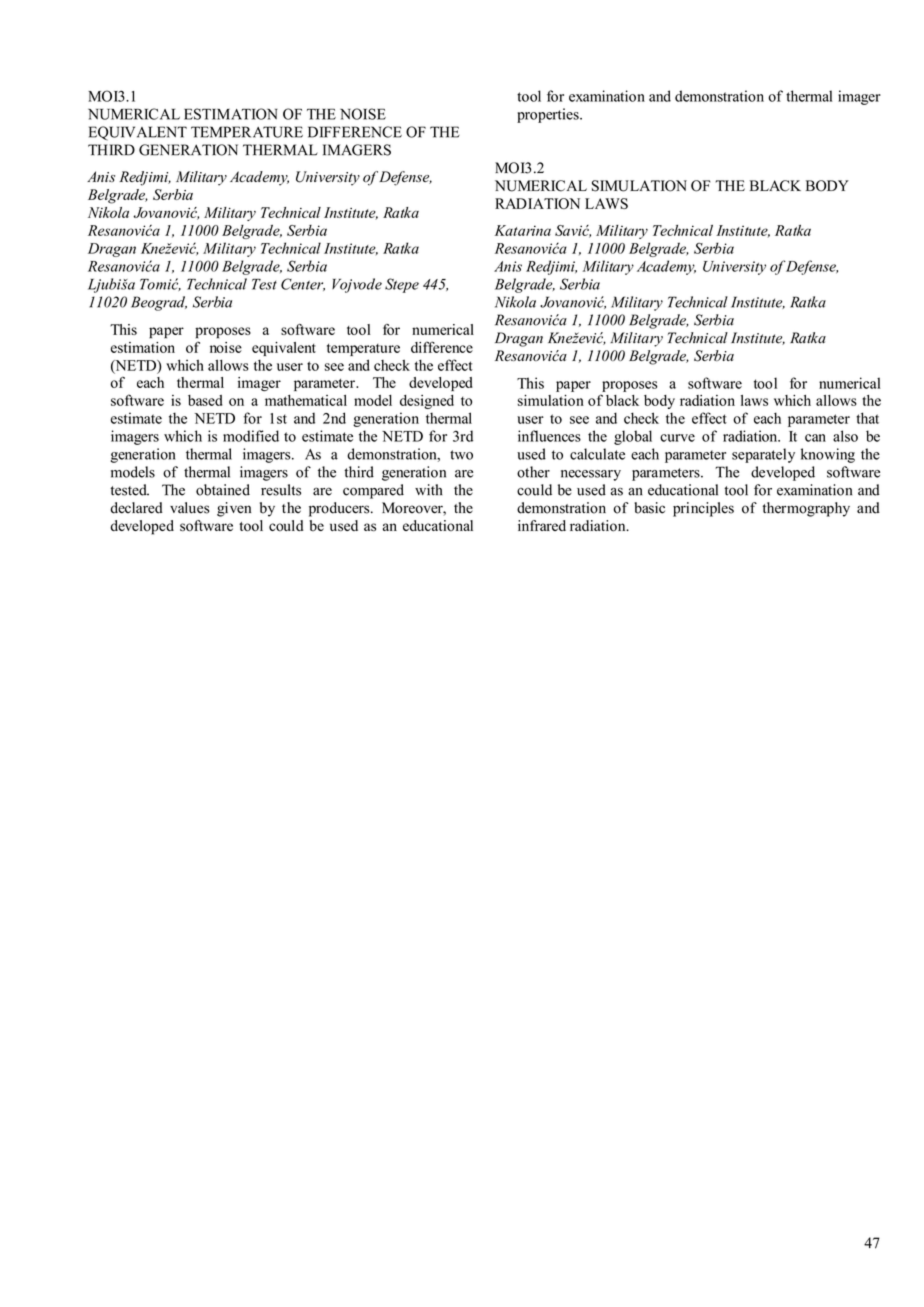 This screenshot has height=1307, width=924. What do you see at coordinates (542, 525) in the screenshot?
I see `infrared` at bounding box center [542, 525].
